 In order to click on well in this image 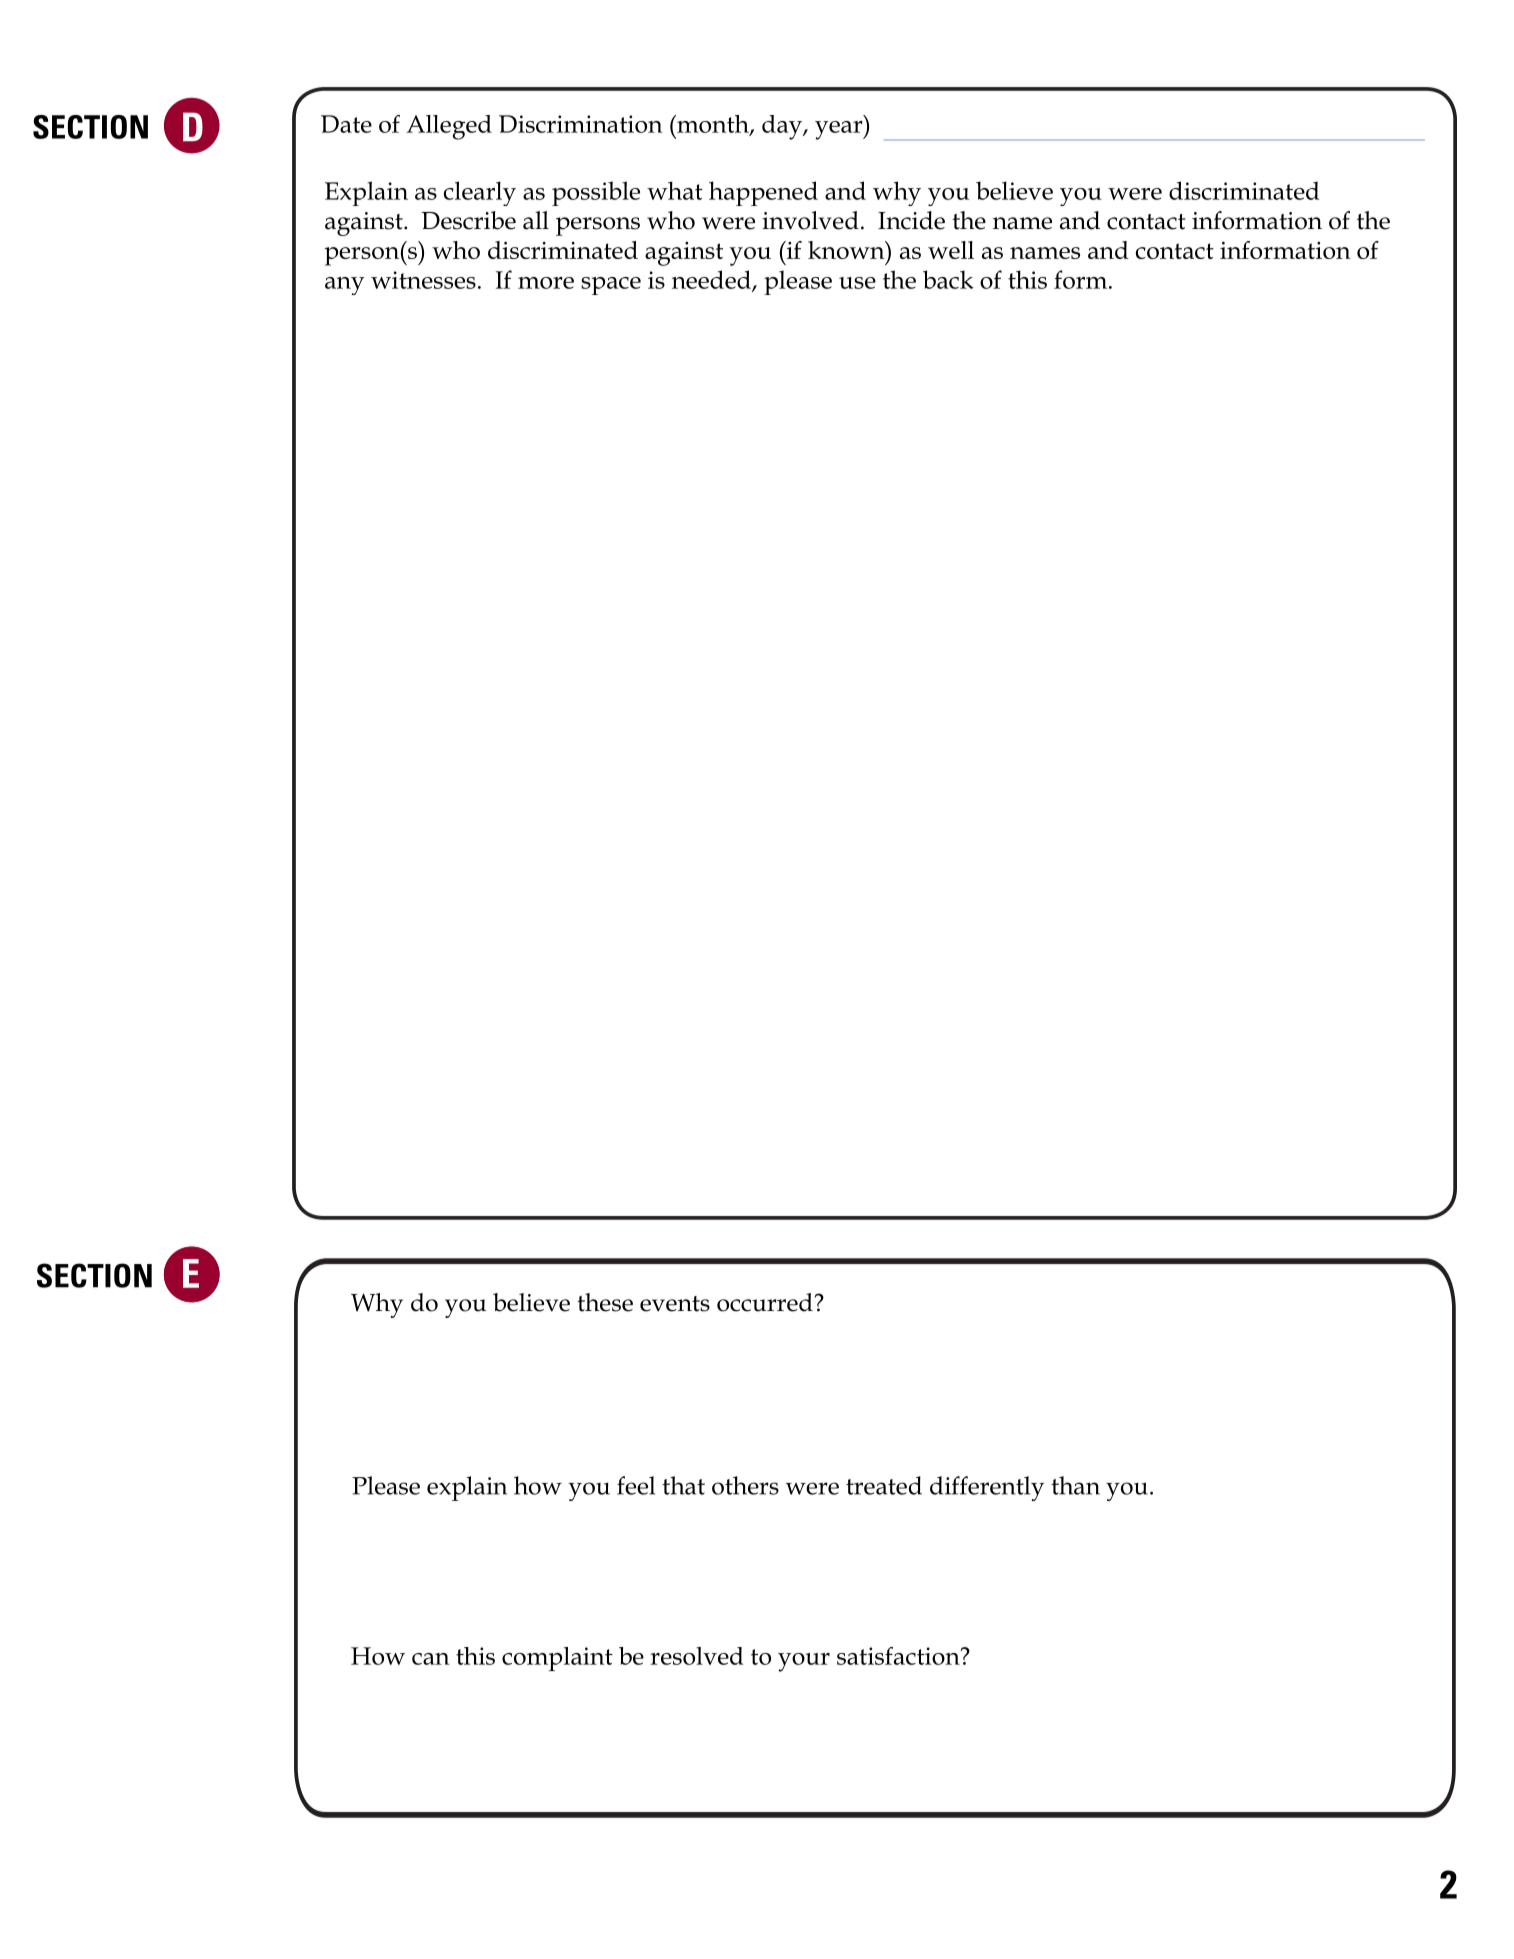, I will do `click(951, 250)`.
